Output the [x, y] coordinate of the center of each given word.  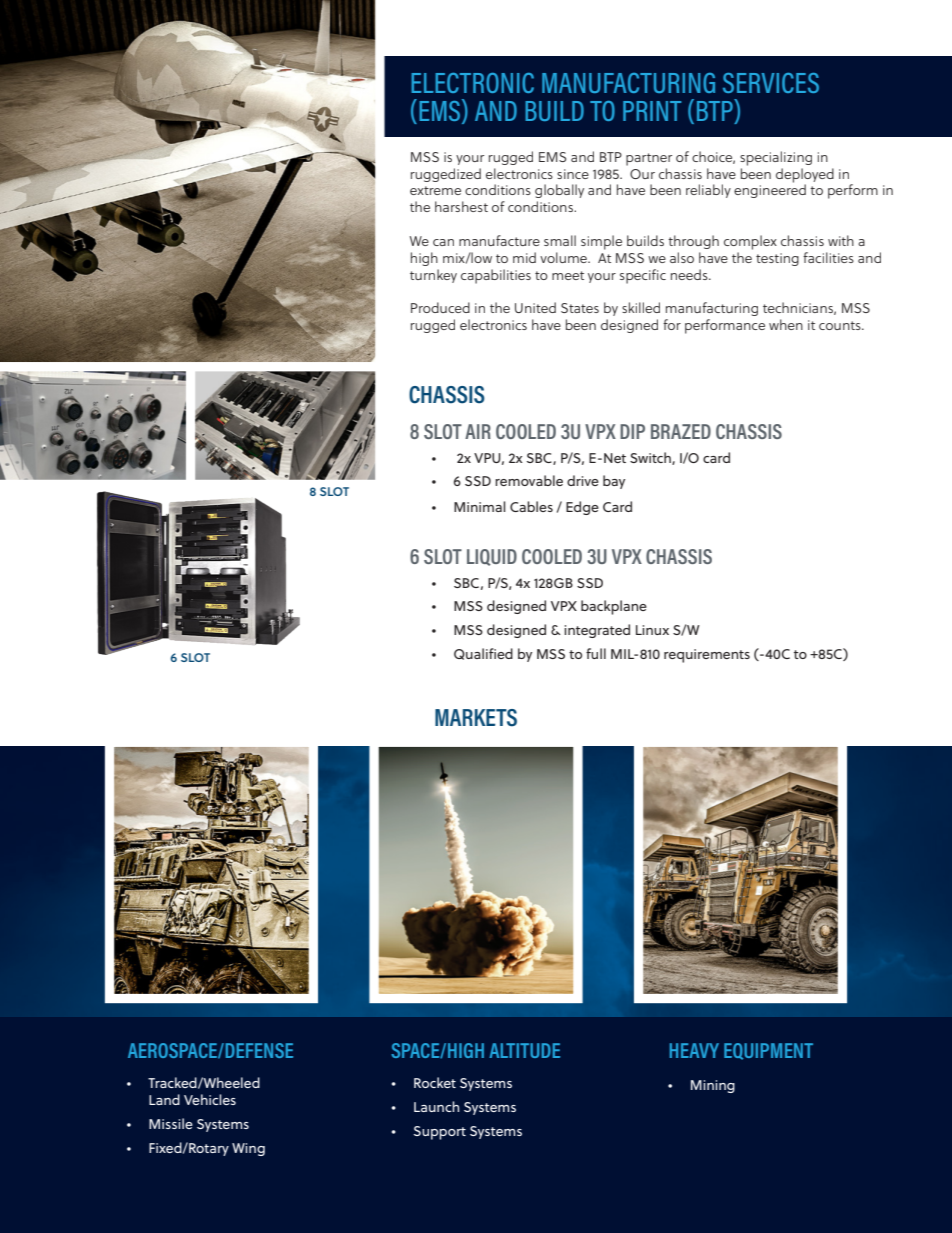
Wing [248, 1149]
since [573, 174]
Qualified [483, 654]
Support [440, 1133]
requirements [707, 656]
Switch [651, 458]
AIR [478, 431]
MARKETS [476, 718]
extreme [435, 190]
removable [529, 480]
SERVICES [771, 83]
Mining [713, 1086]
